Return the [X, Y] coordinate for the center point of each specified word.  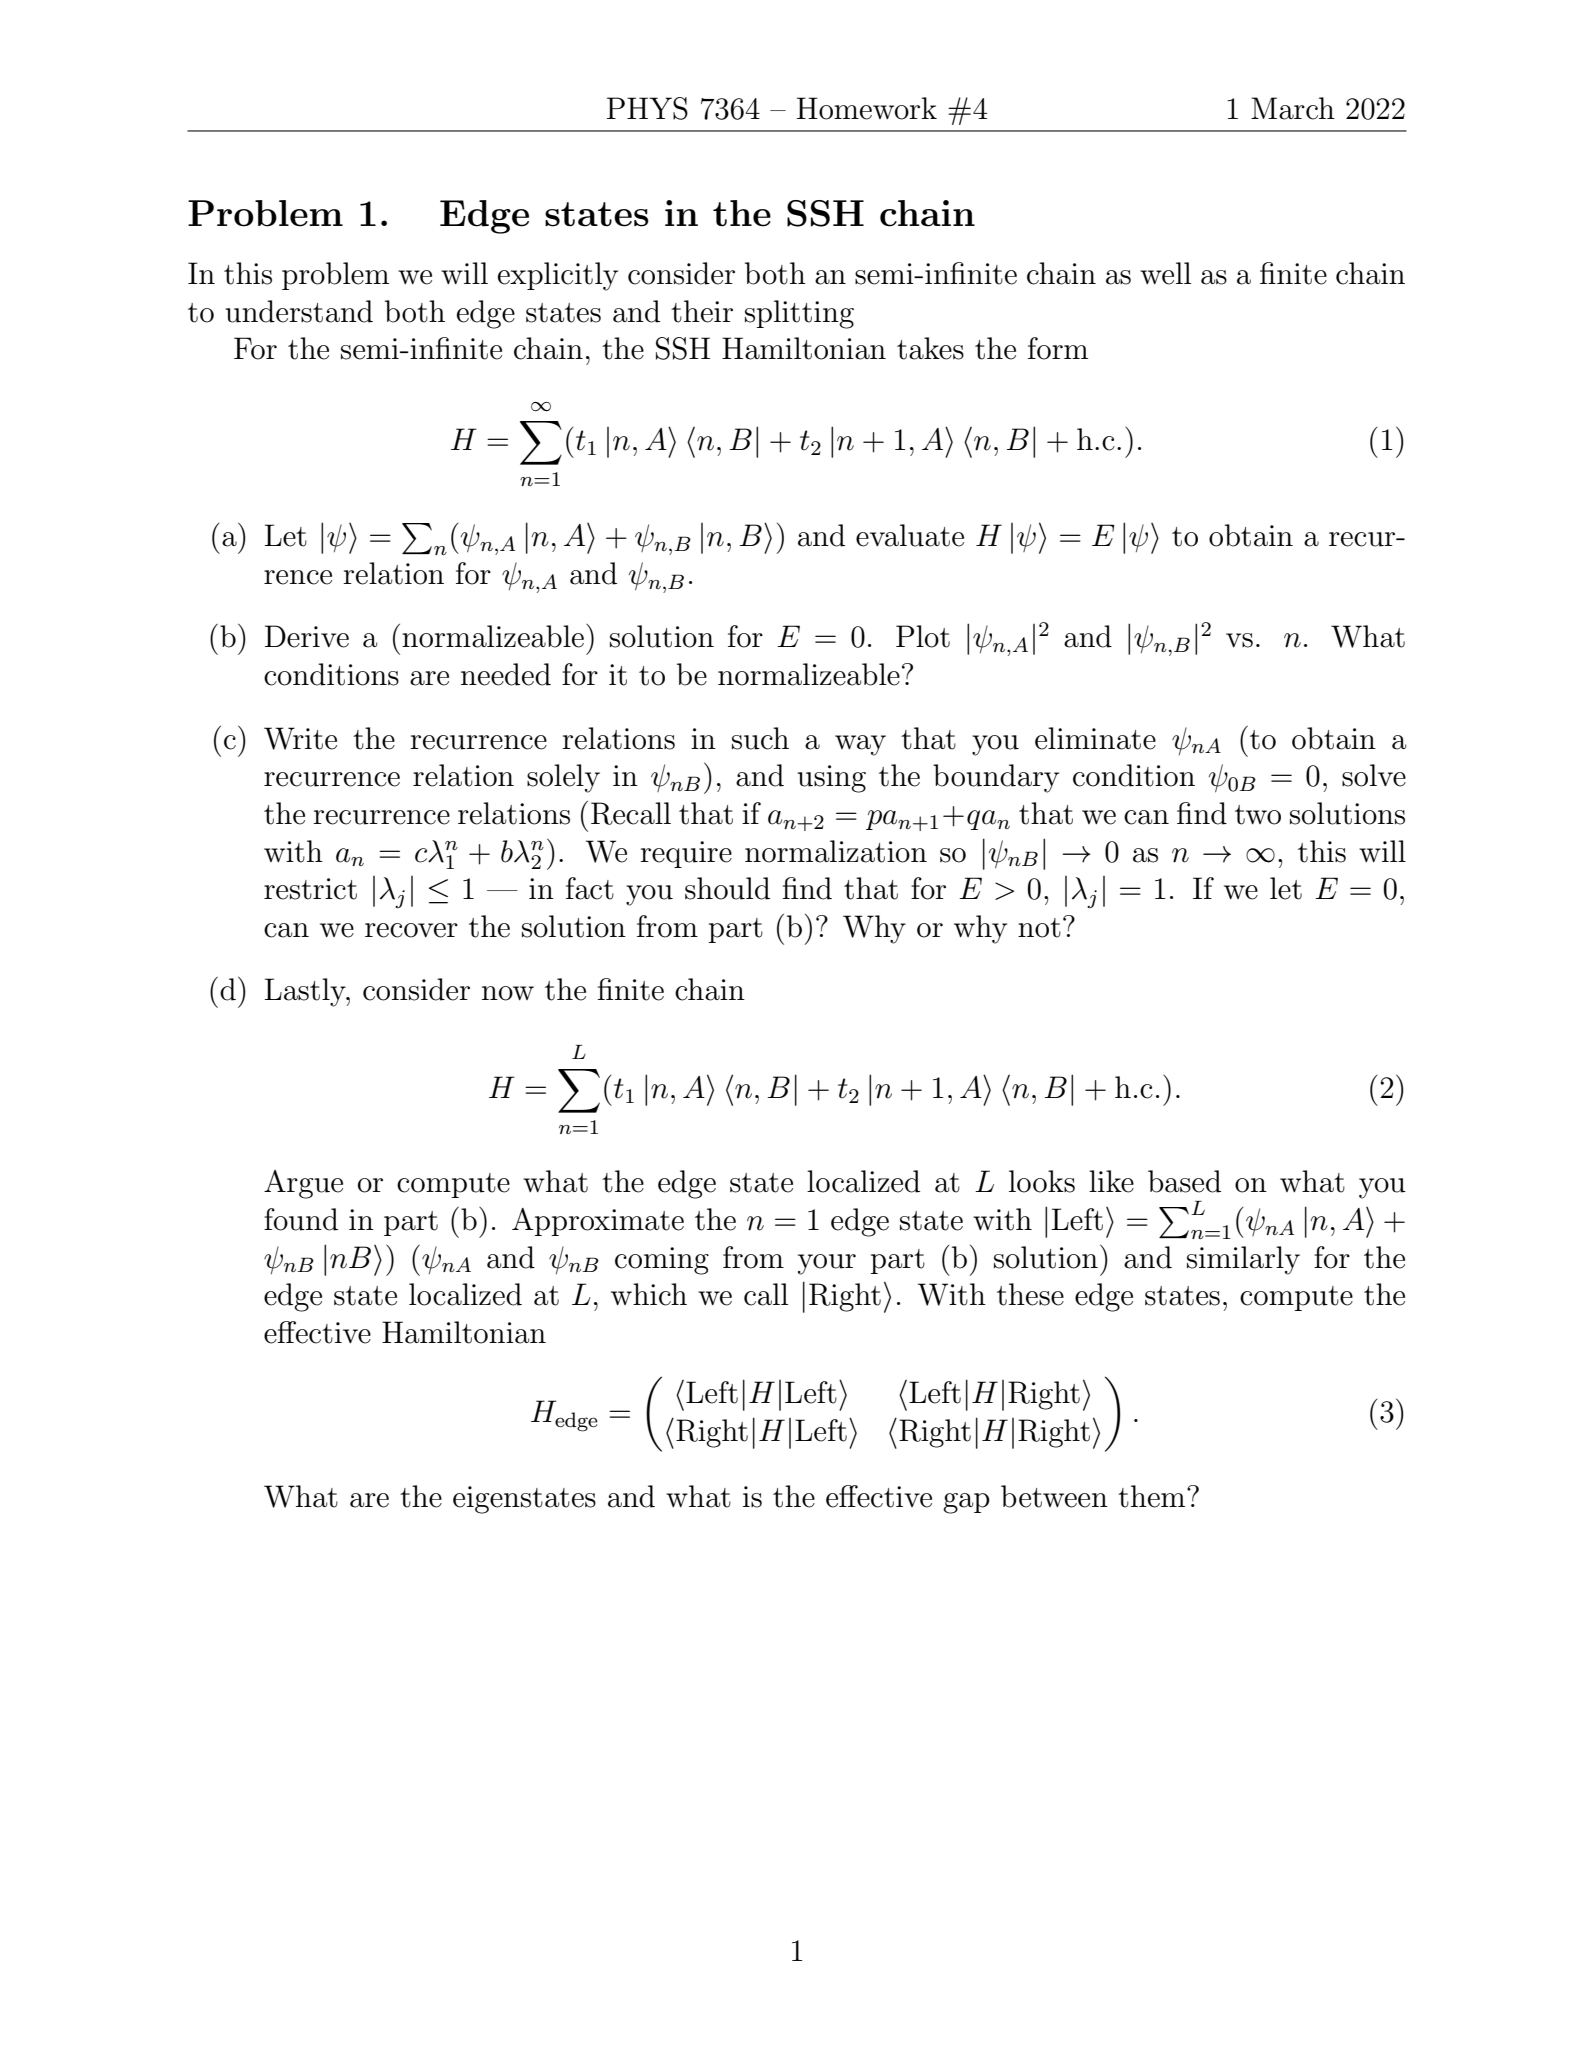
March [1293, 108]
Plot [923, 636]
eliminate [1095, 738]
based [1184, 1181]
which [649, 1294]
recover [411, 930]
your [827, 1264]
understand [299, 311]
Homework [867, 108]
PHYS [647, 108]
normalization [836, 851]
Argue [303, 1184]
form [1058, 348]
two [1258, 815]
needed [506, 674]
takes [930, 348]
